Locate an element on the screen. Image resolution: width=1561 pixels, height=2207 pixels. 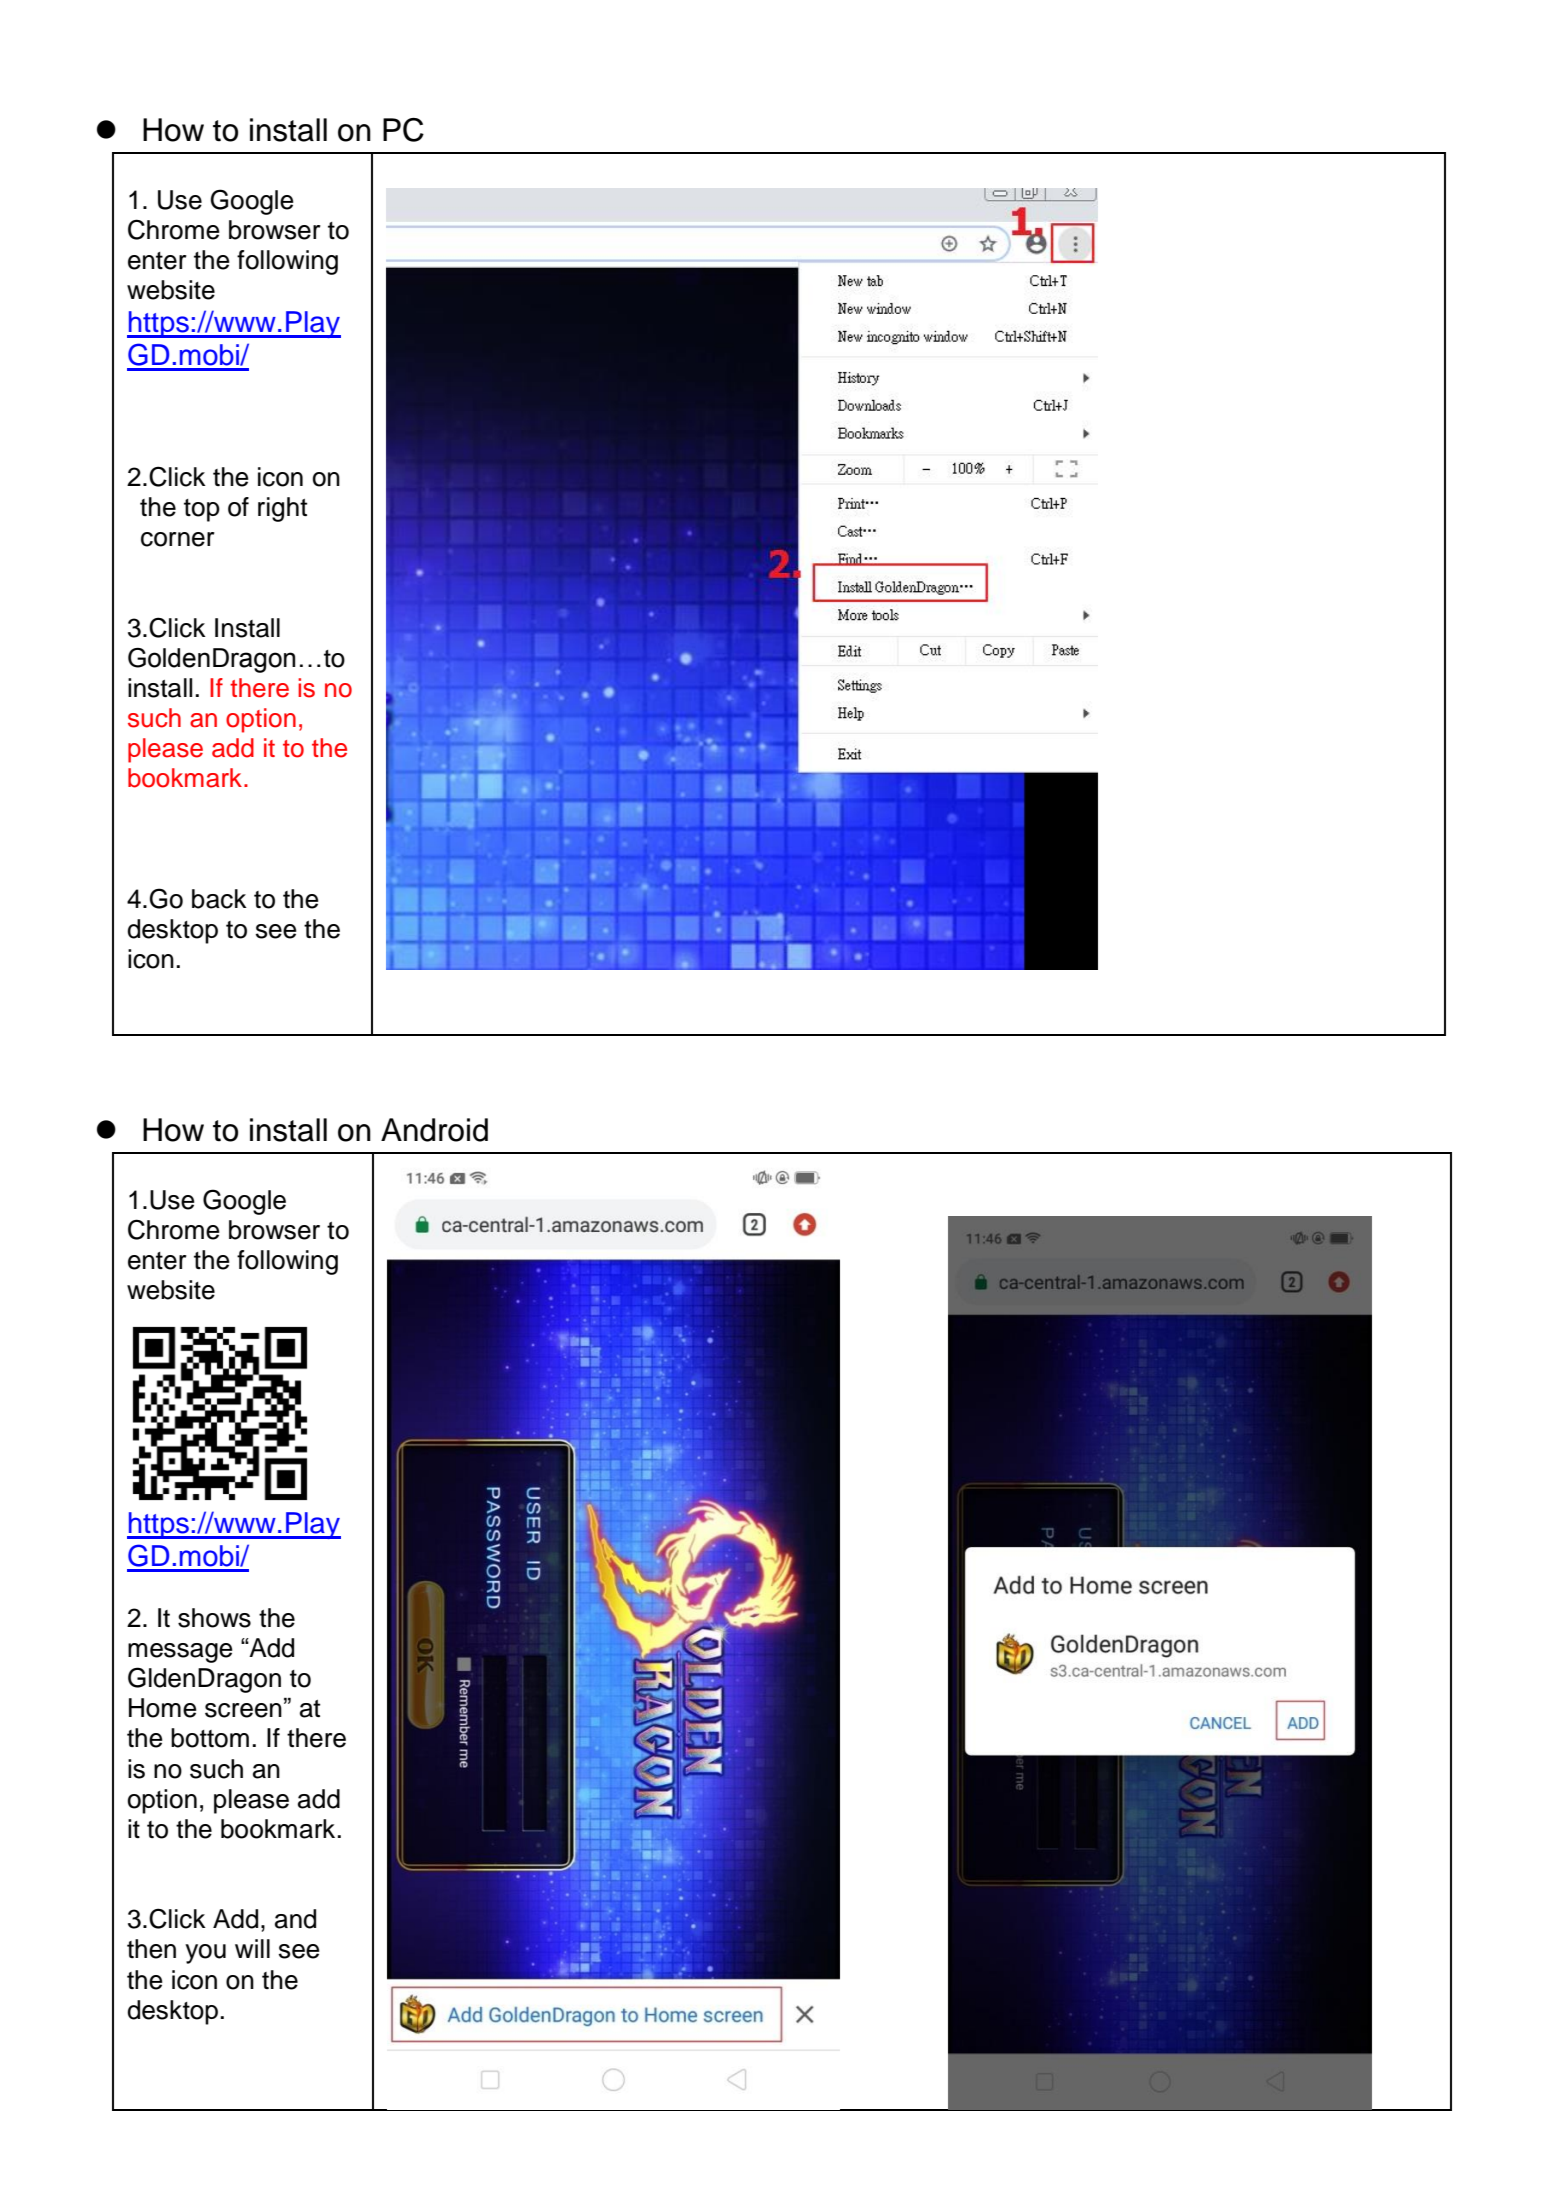
will is located at coordinates (252, 1948).
